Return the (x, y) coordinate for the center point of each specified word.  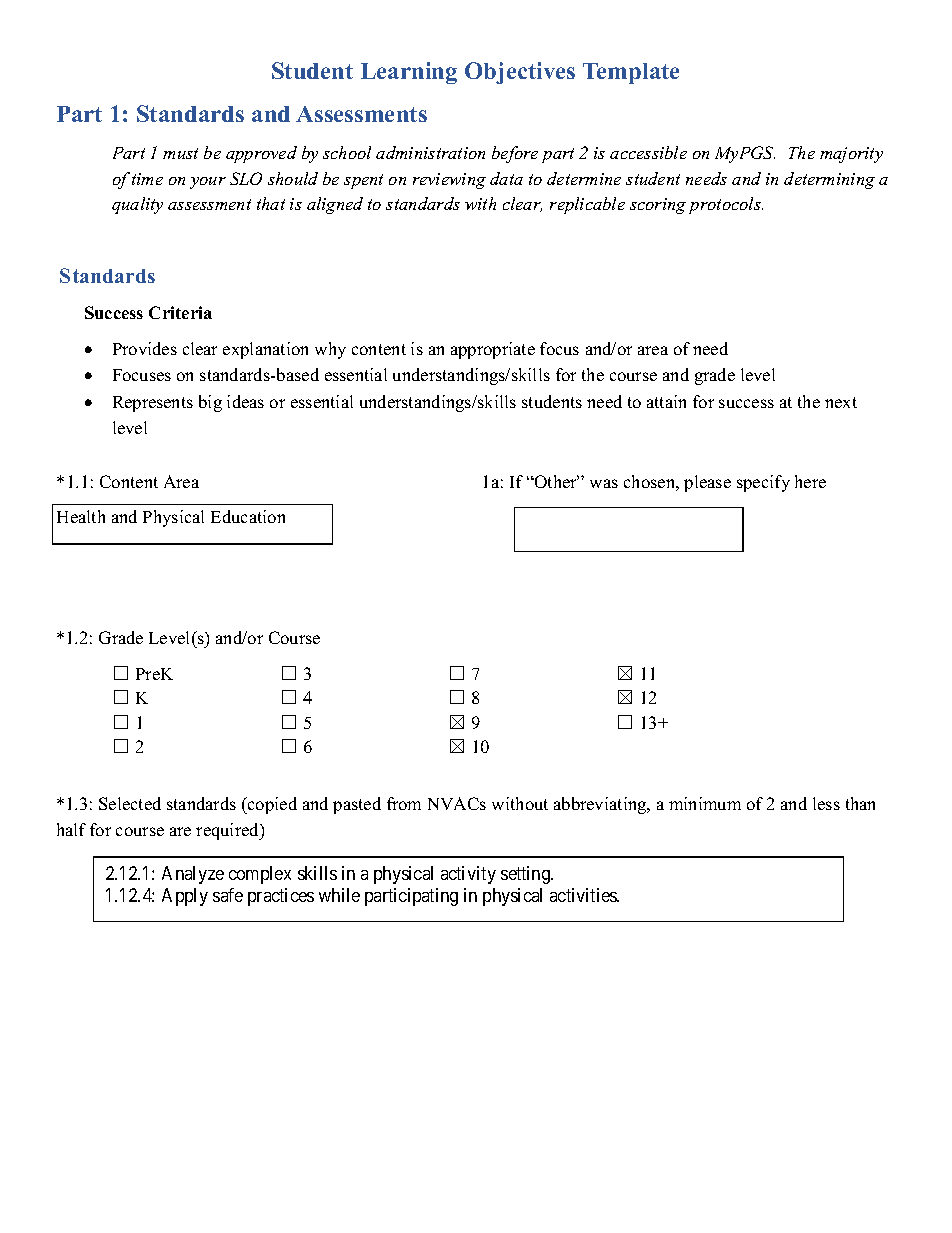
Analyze (193, 875)
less (826, 803)
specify (763, 483)
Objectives (520, 73)
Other (556, 481)
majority (851, 155)
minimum (705, 803)
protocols (726, 205)
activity (468, 875)
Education (248, 516)
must (180, 153)
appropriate (493, 350)
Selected (130, 803)
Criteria (180, 312)
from (404, 803)
